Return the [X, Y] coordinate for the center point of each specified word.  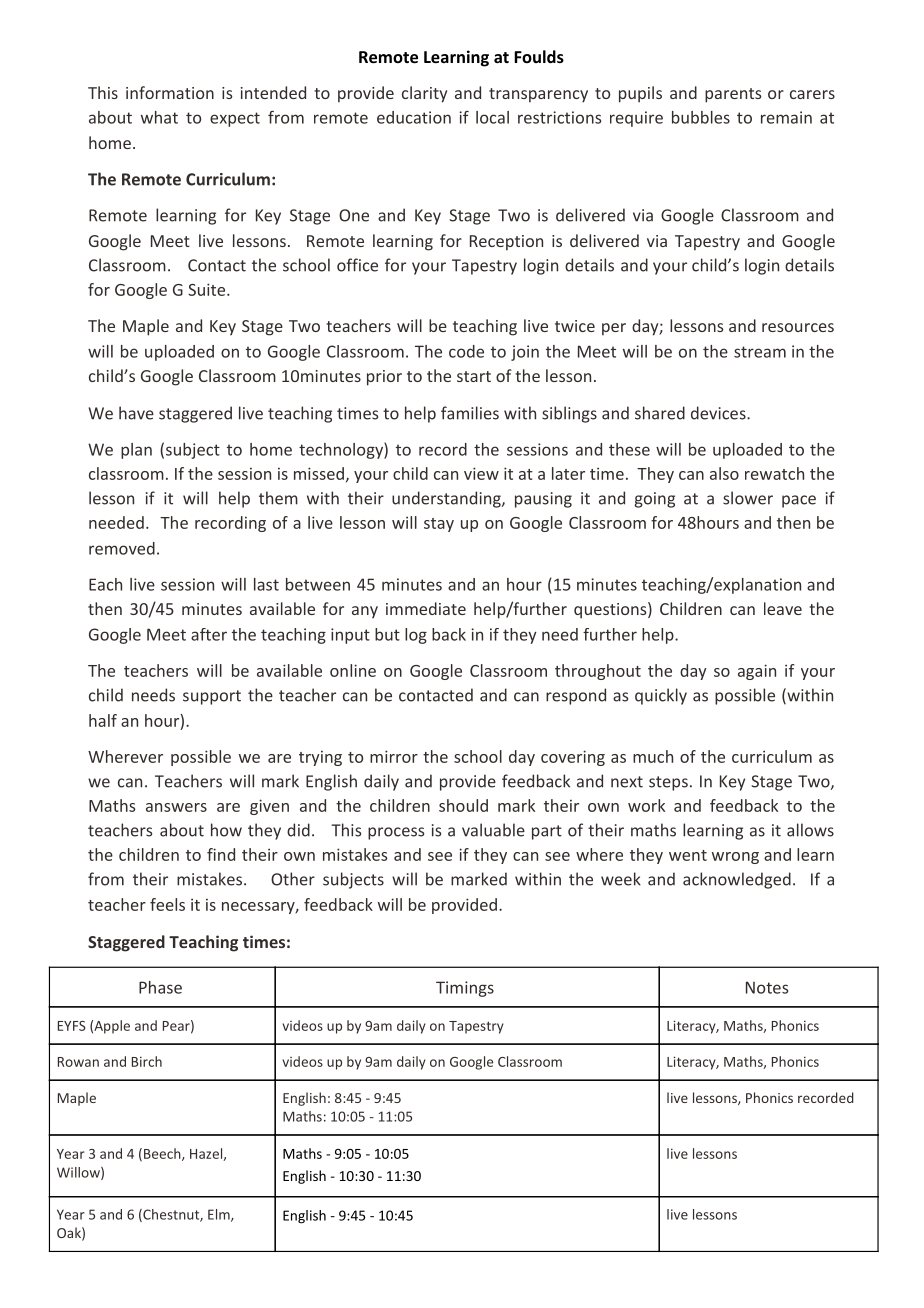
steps [668, 783]
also [724, 473]
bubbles [701, 117]
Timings [465, 989]
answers [176, 807]
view [481, 473]
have [136, 413]
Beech [163, 1154]
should [463, 805]
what [159, 117]
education [414, 117]
